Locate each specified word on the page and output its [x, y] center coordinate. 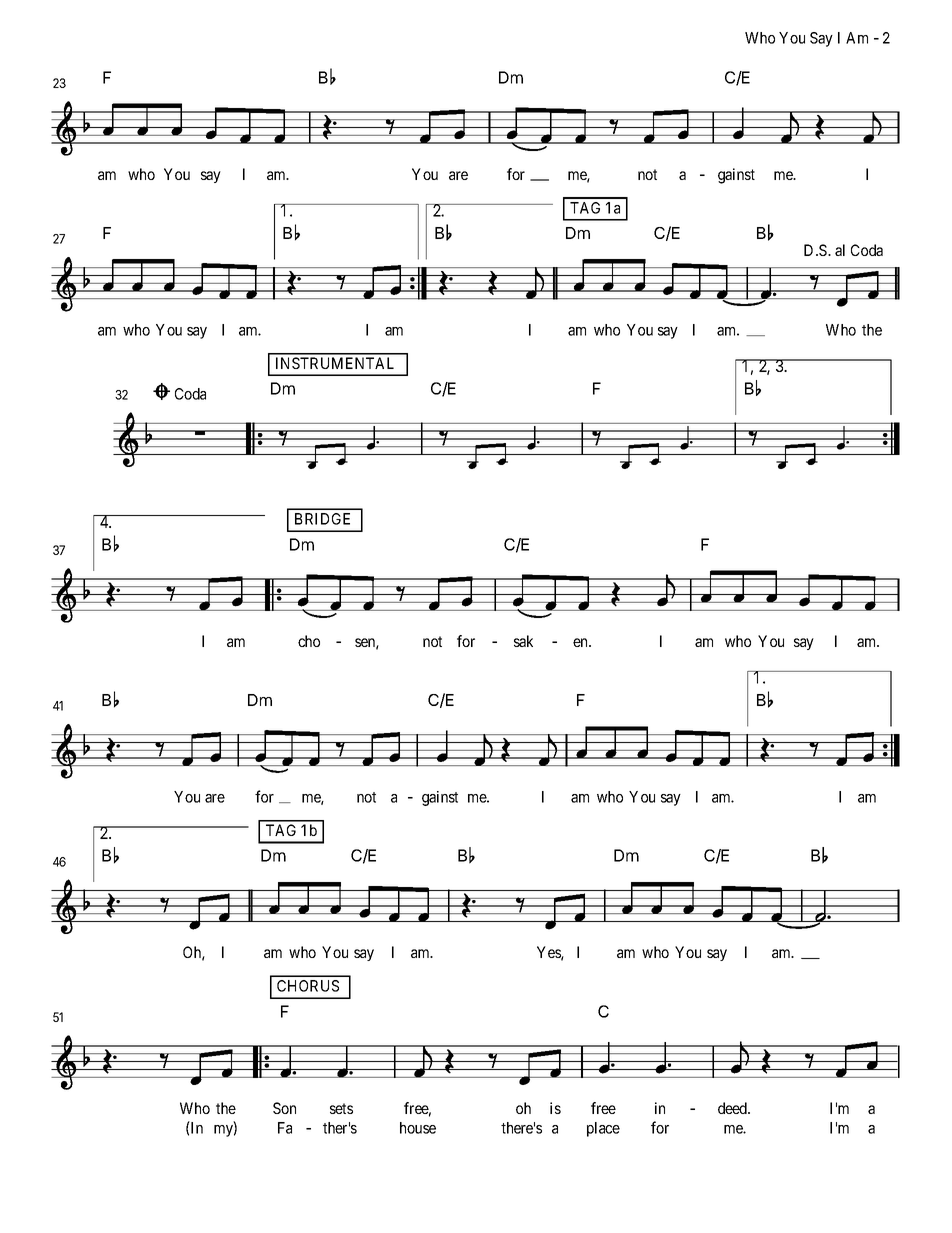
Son [284, 1108]
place [603, 1129]
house [418, 1128]
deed [733, 1108]
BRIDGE [322, 519]
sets [341, 1108]
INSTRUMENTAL [335, 363]
